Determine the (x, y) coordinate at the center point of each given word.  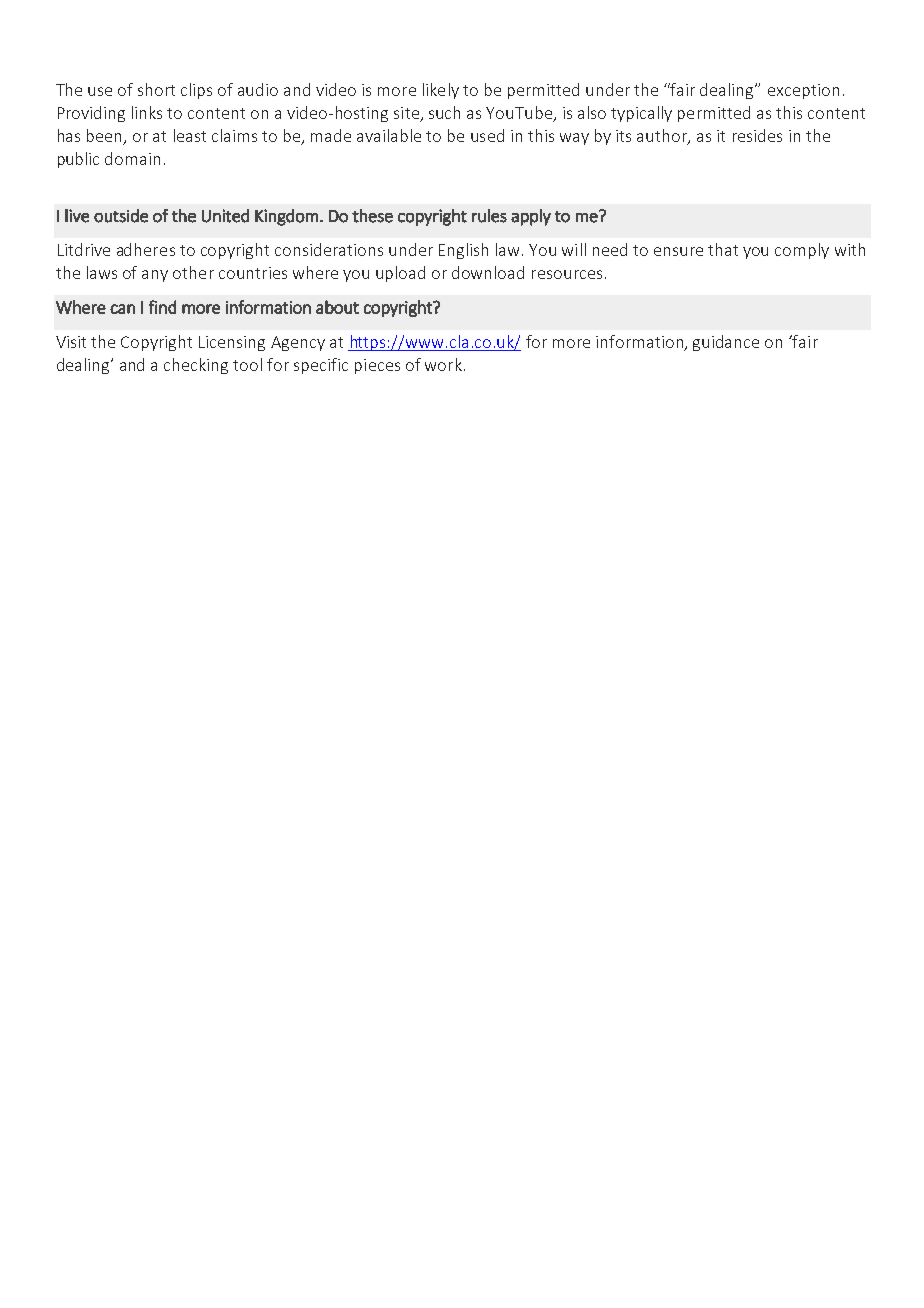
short (156, 89)
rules (489, 216)
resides (757, 135)
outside (121, 216)
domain (132, 158)
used (487, 135)
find (162, 307)
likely (441, 91)
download (488, 272)
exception (803, 91)
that (723, 249)
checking (196, 366)
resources (567, 274)
